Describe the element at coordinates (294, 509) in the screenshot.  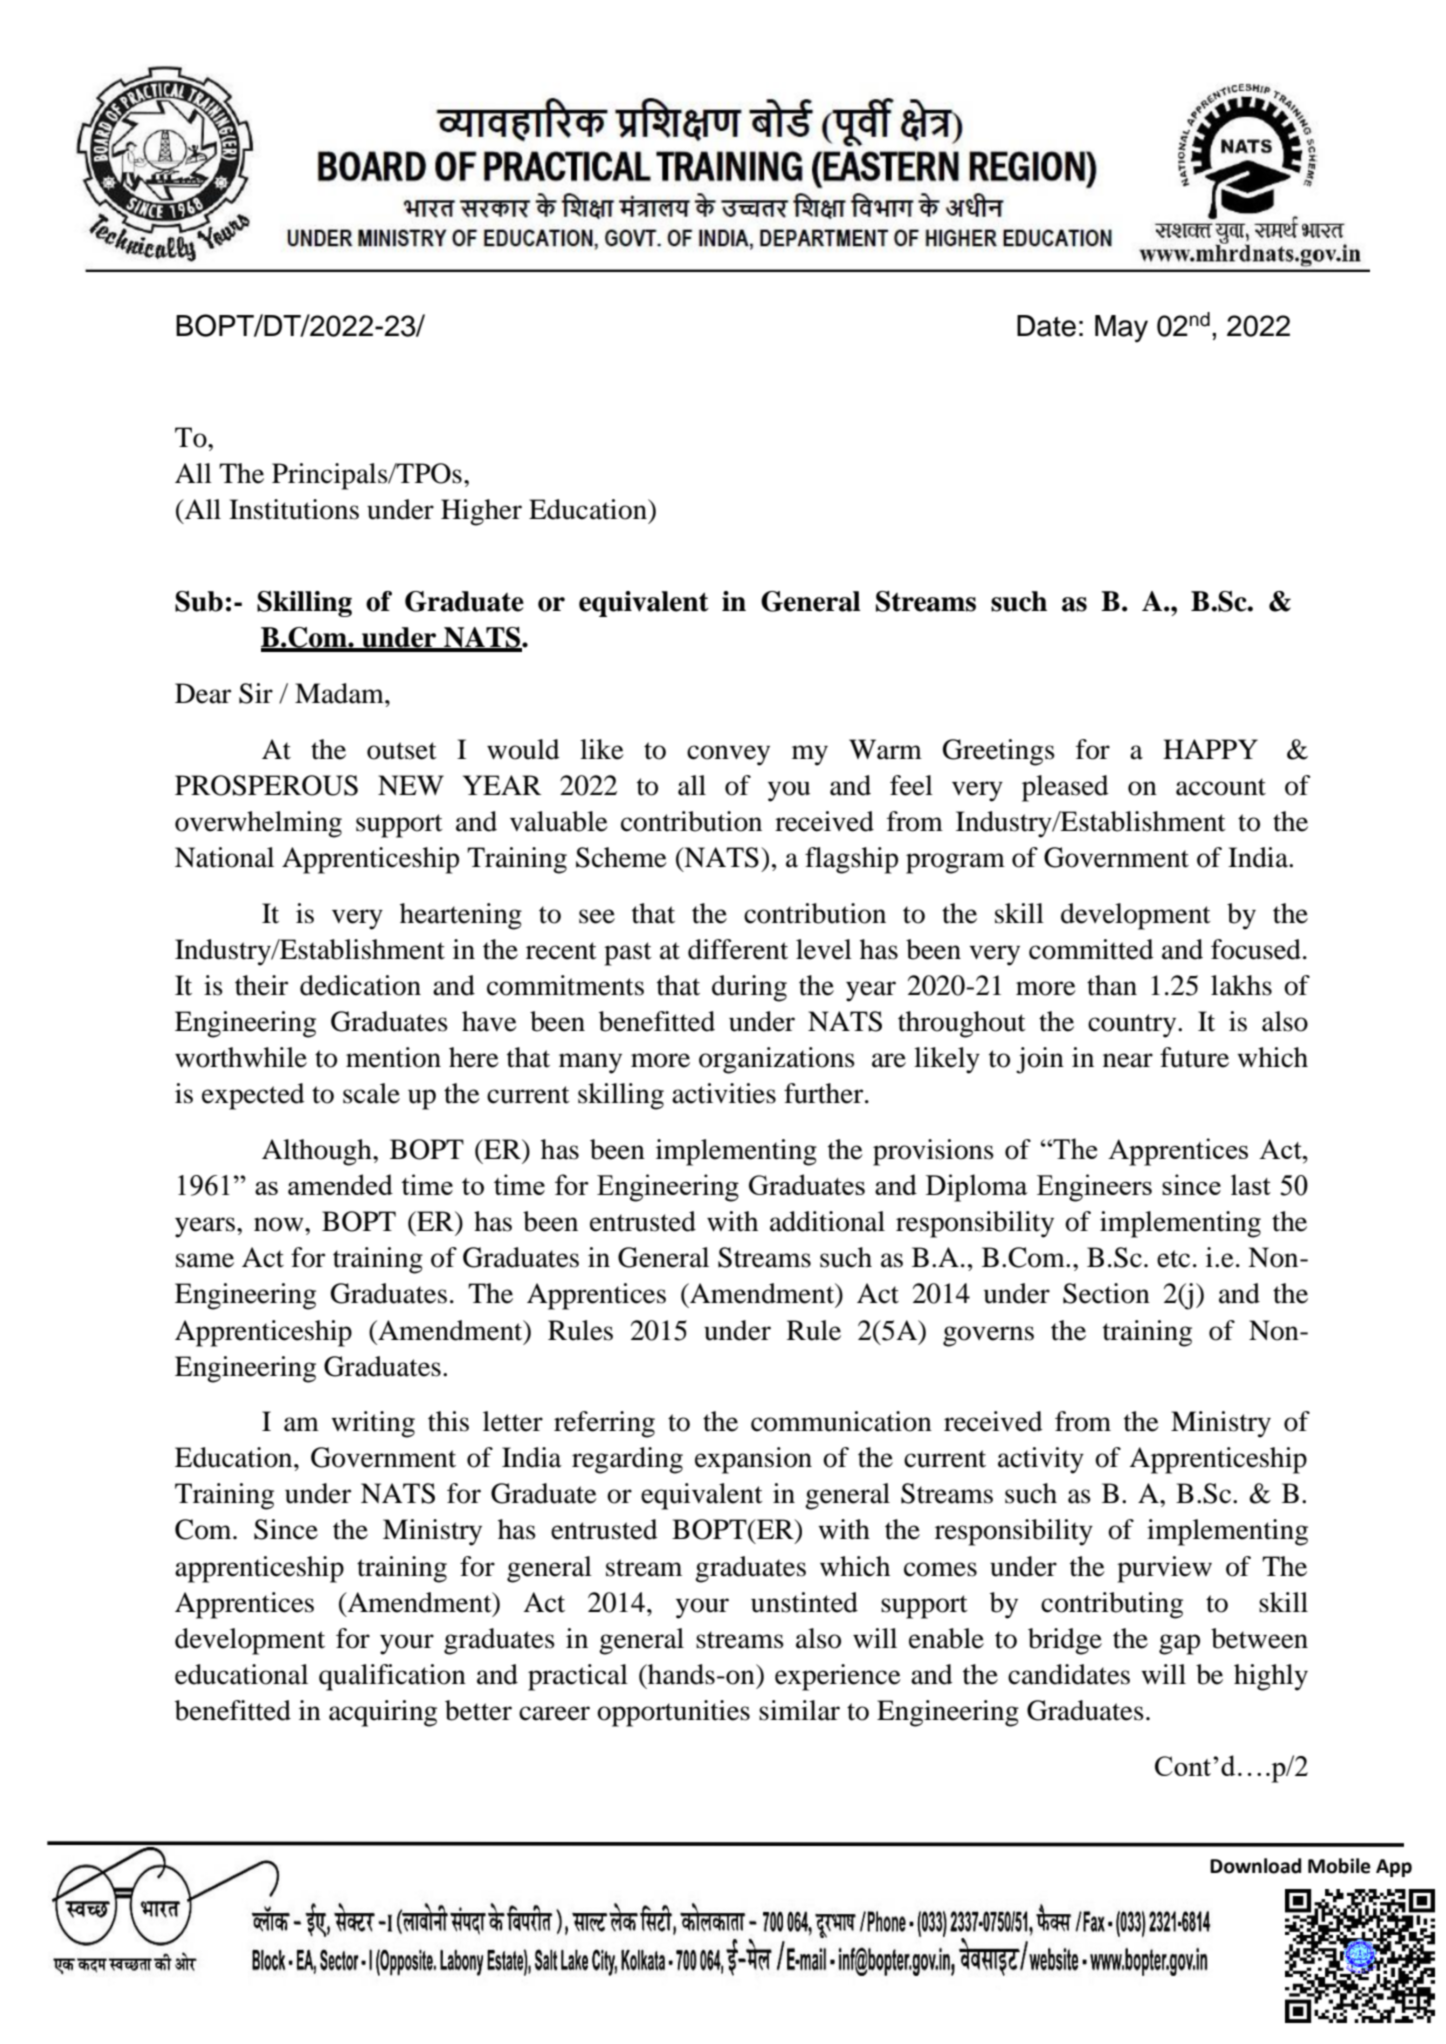
I see `Institutions` at that location.
